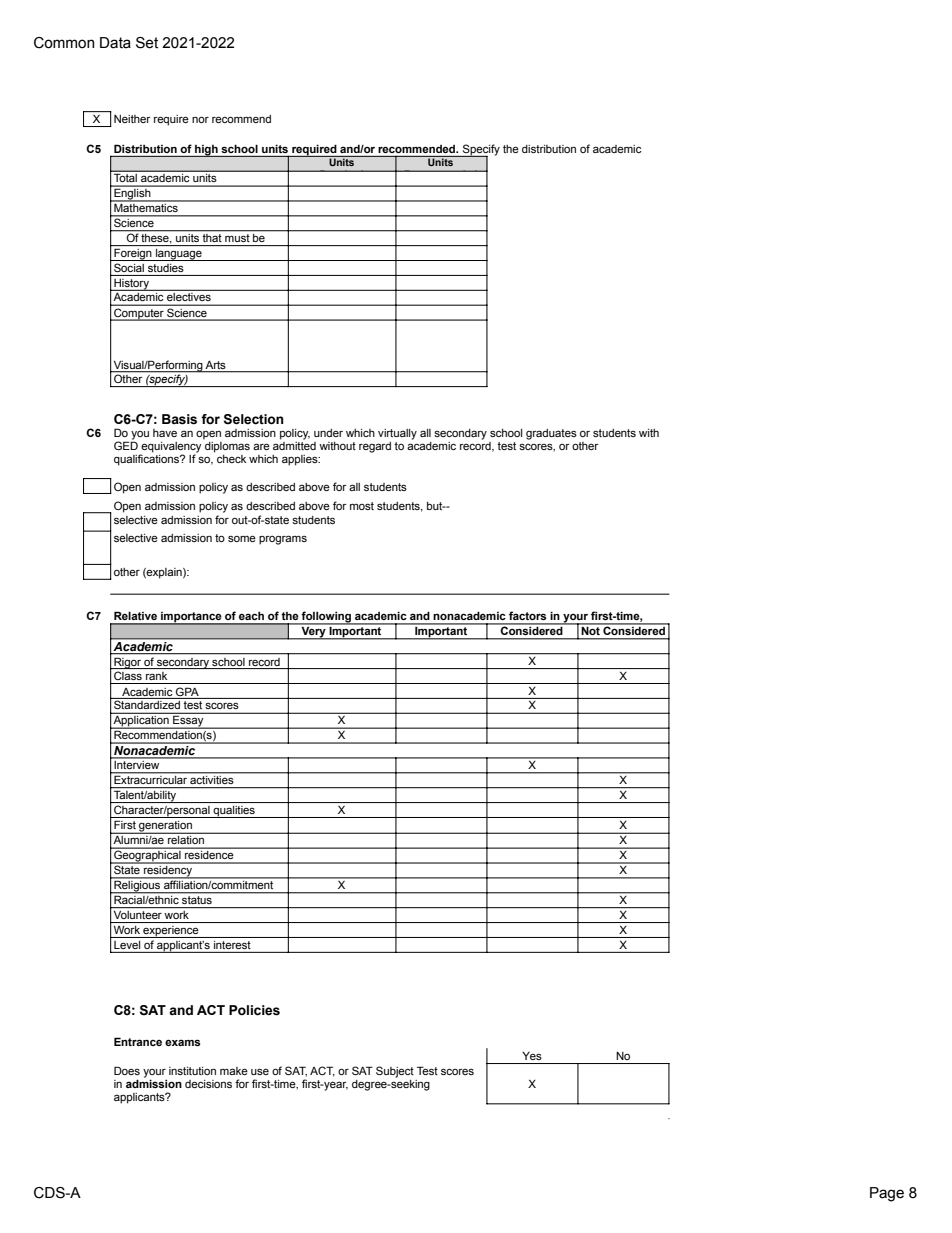 The image size is (952, 1233). What do you see at coordinates (532, 1056) in the page?
I see `Yes` at bounding box center [532, 1056].
